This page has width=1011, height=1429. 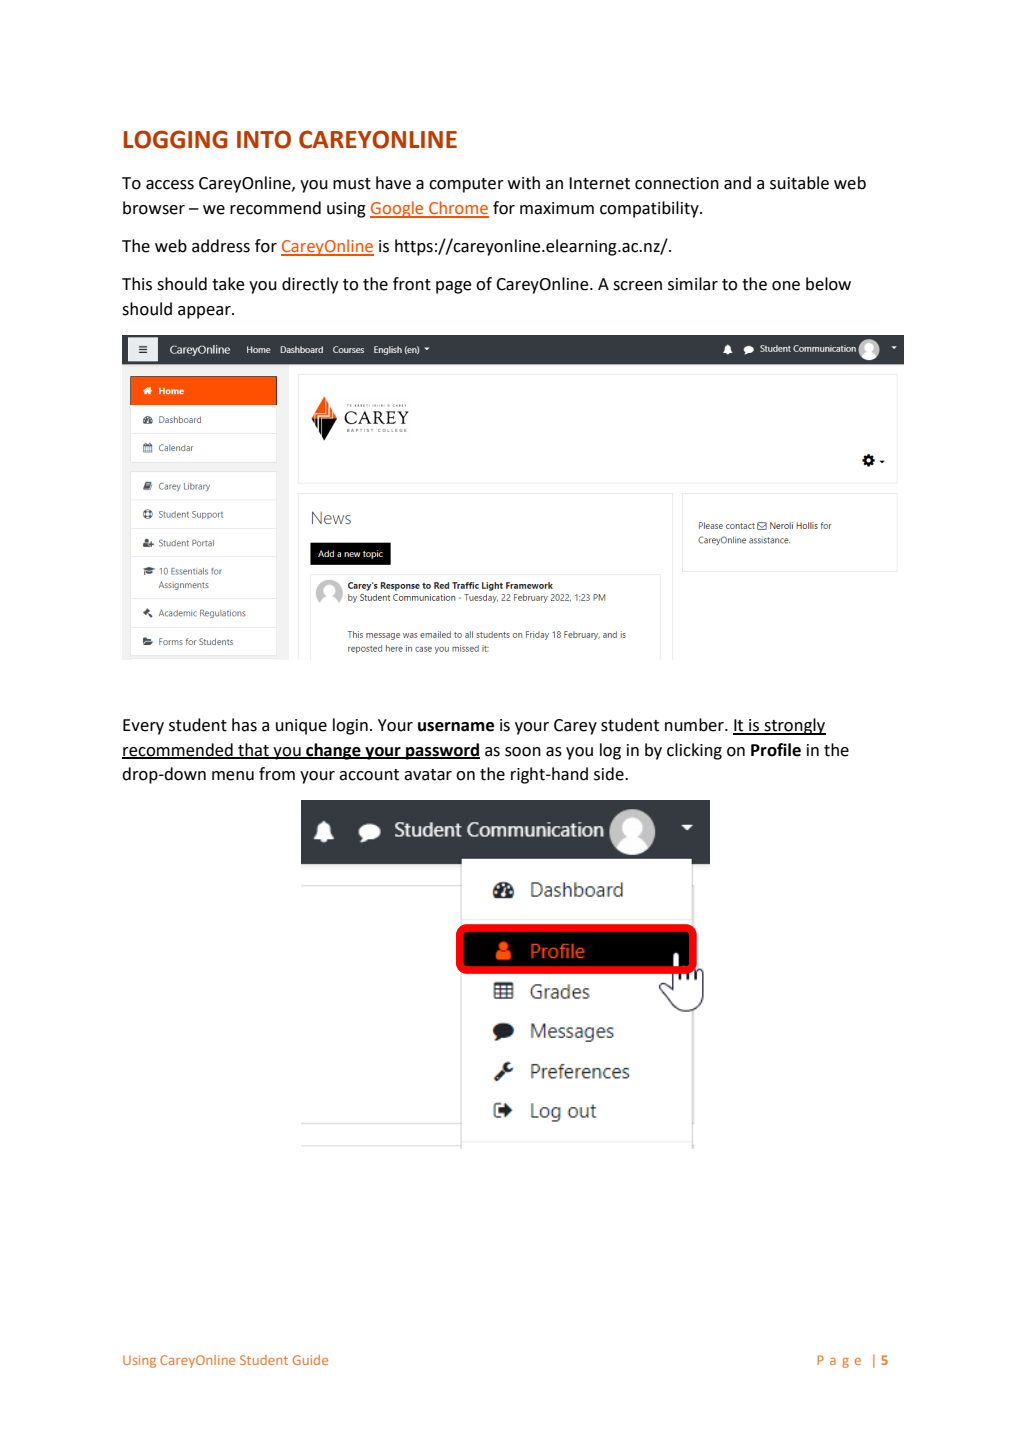 What do you see at coordinates (466, 185) in the page?
I see `computer` at bounding box center [466, 185].
